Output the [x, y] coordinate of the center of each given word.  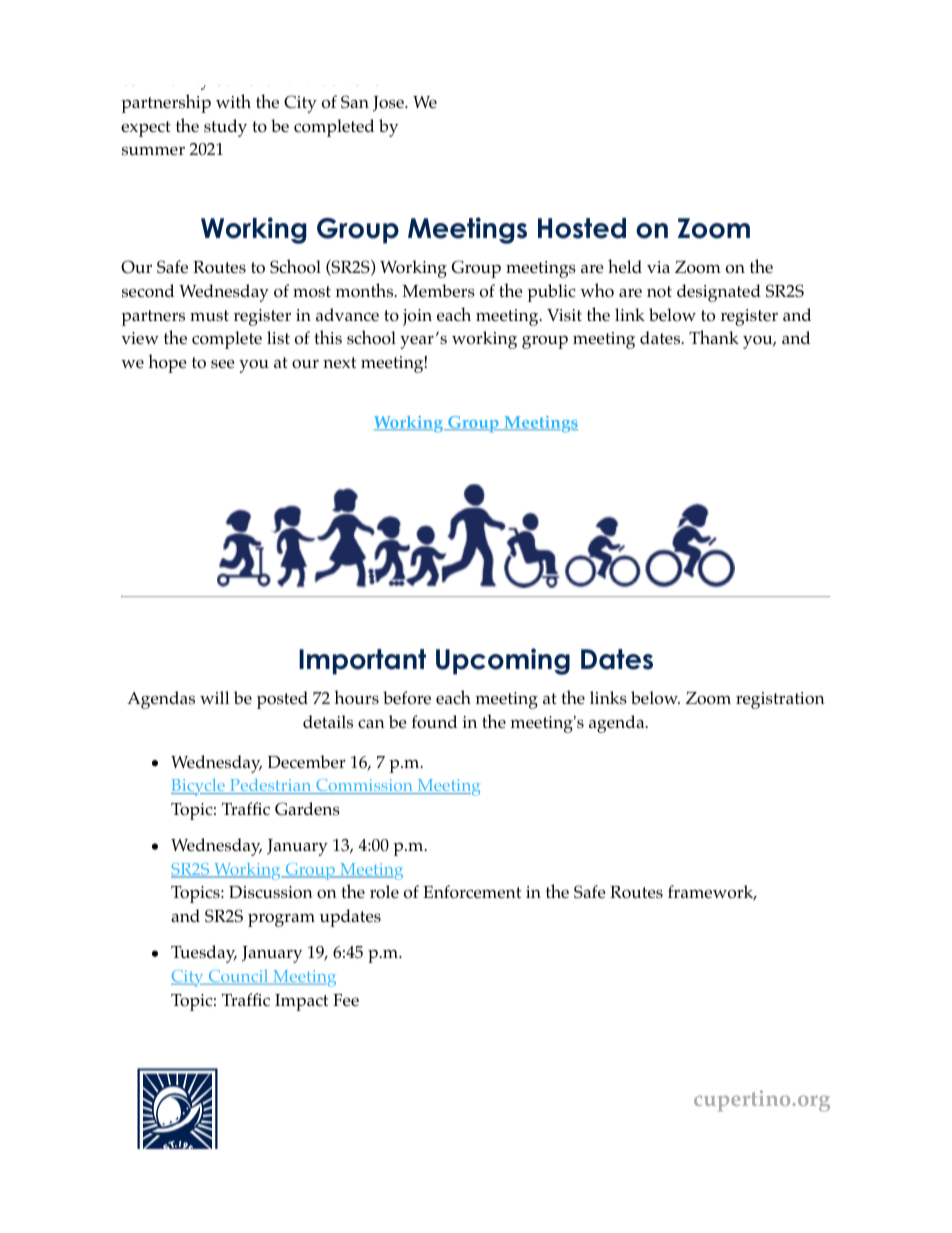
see [223, 363]
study [225, 128]
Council [238, 977]
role [384, 892]
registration [780, 700]
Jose [389, 104]
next [339, 362]
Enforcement [472, 892]
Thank [714, 337]
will [215, 697]
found [434, 722]
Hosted [582, 228]
